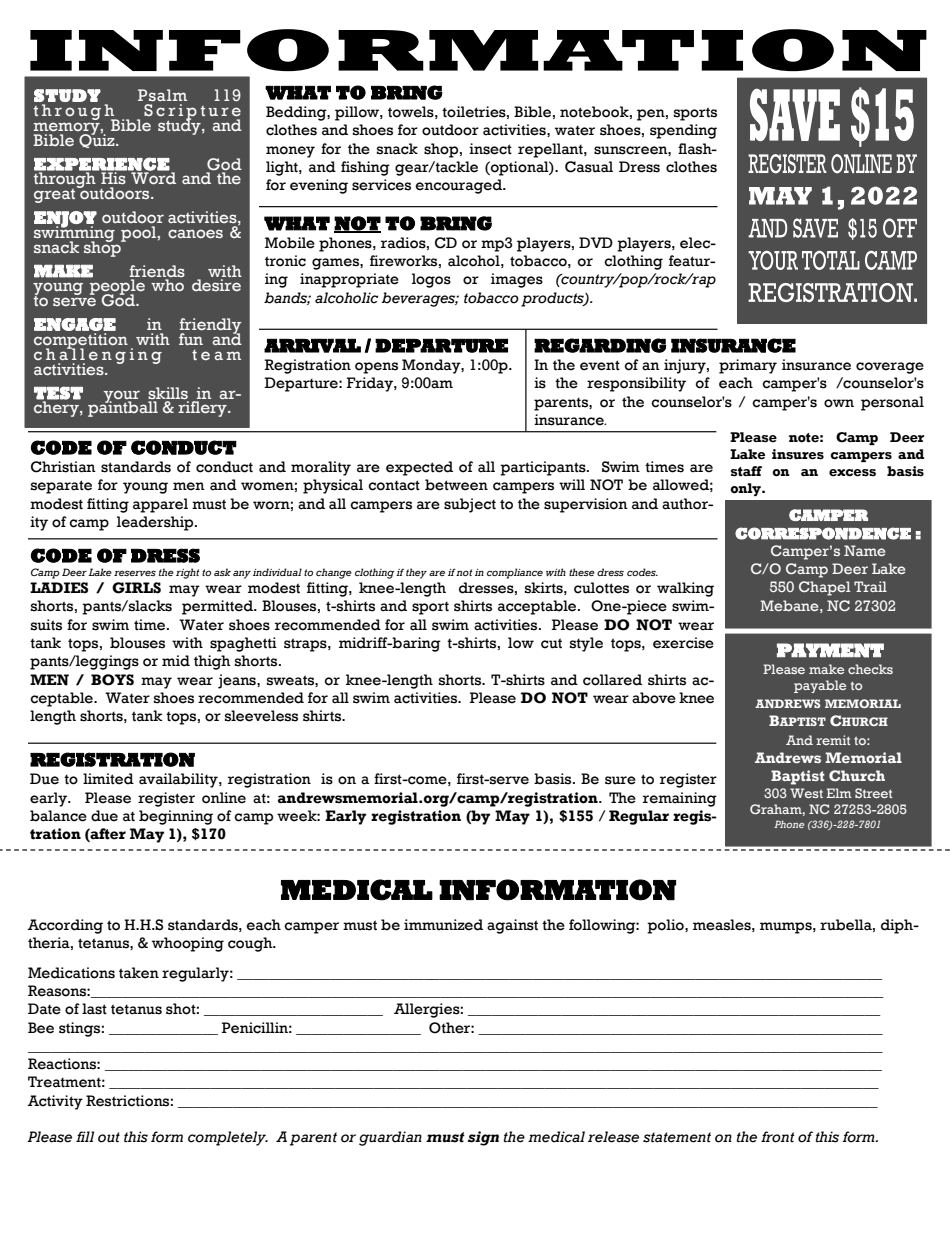  Describe the element at coordinates (459, 186) in the image. I see `encouraged` at that location.
